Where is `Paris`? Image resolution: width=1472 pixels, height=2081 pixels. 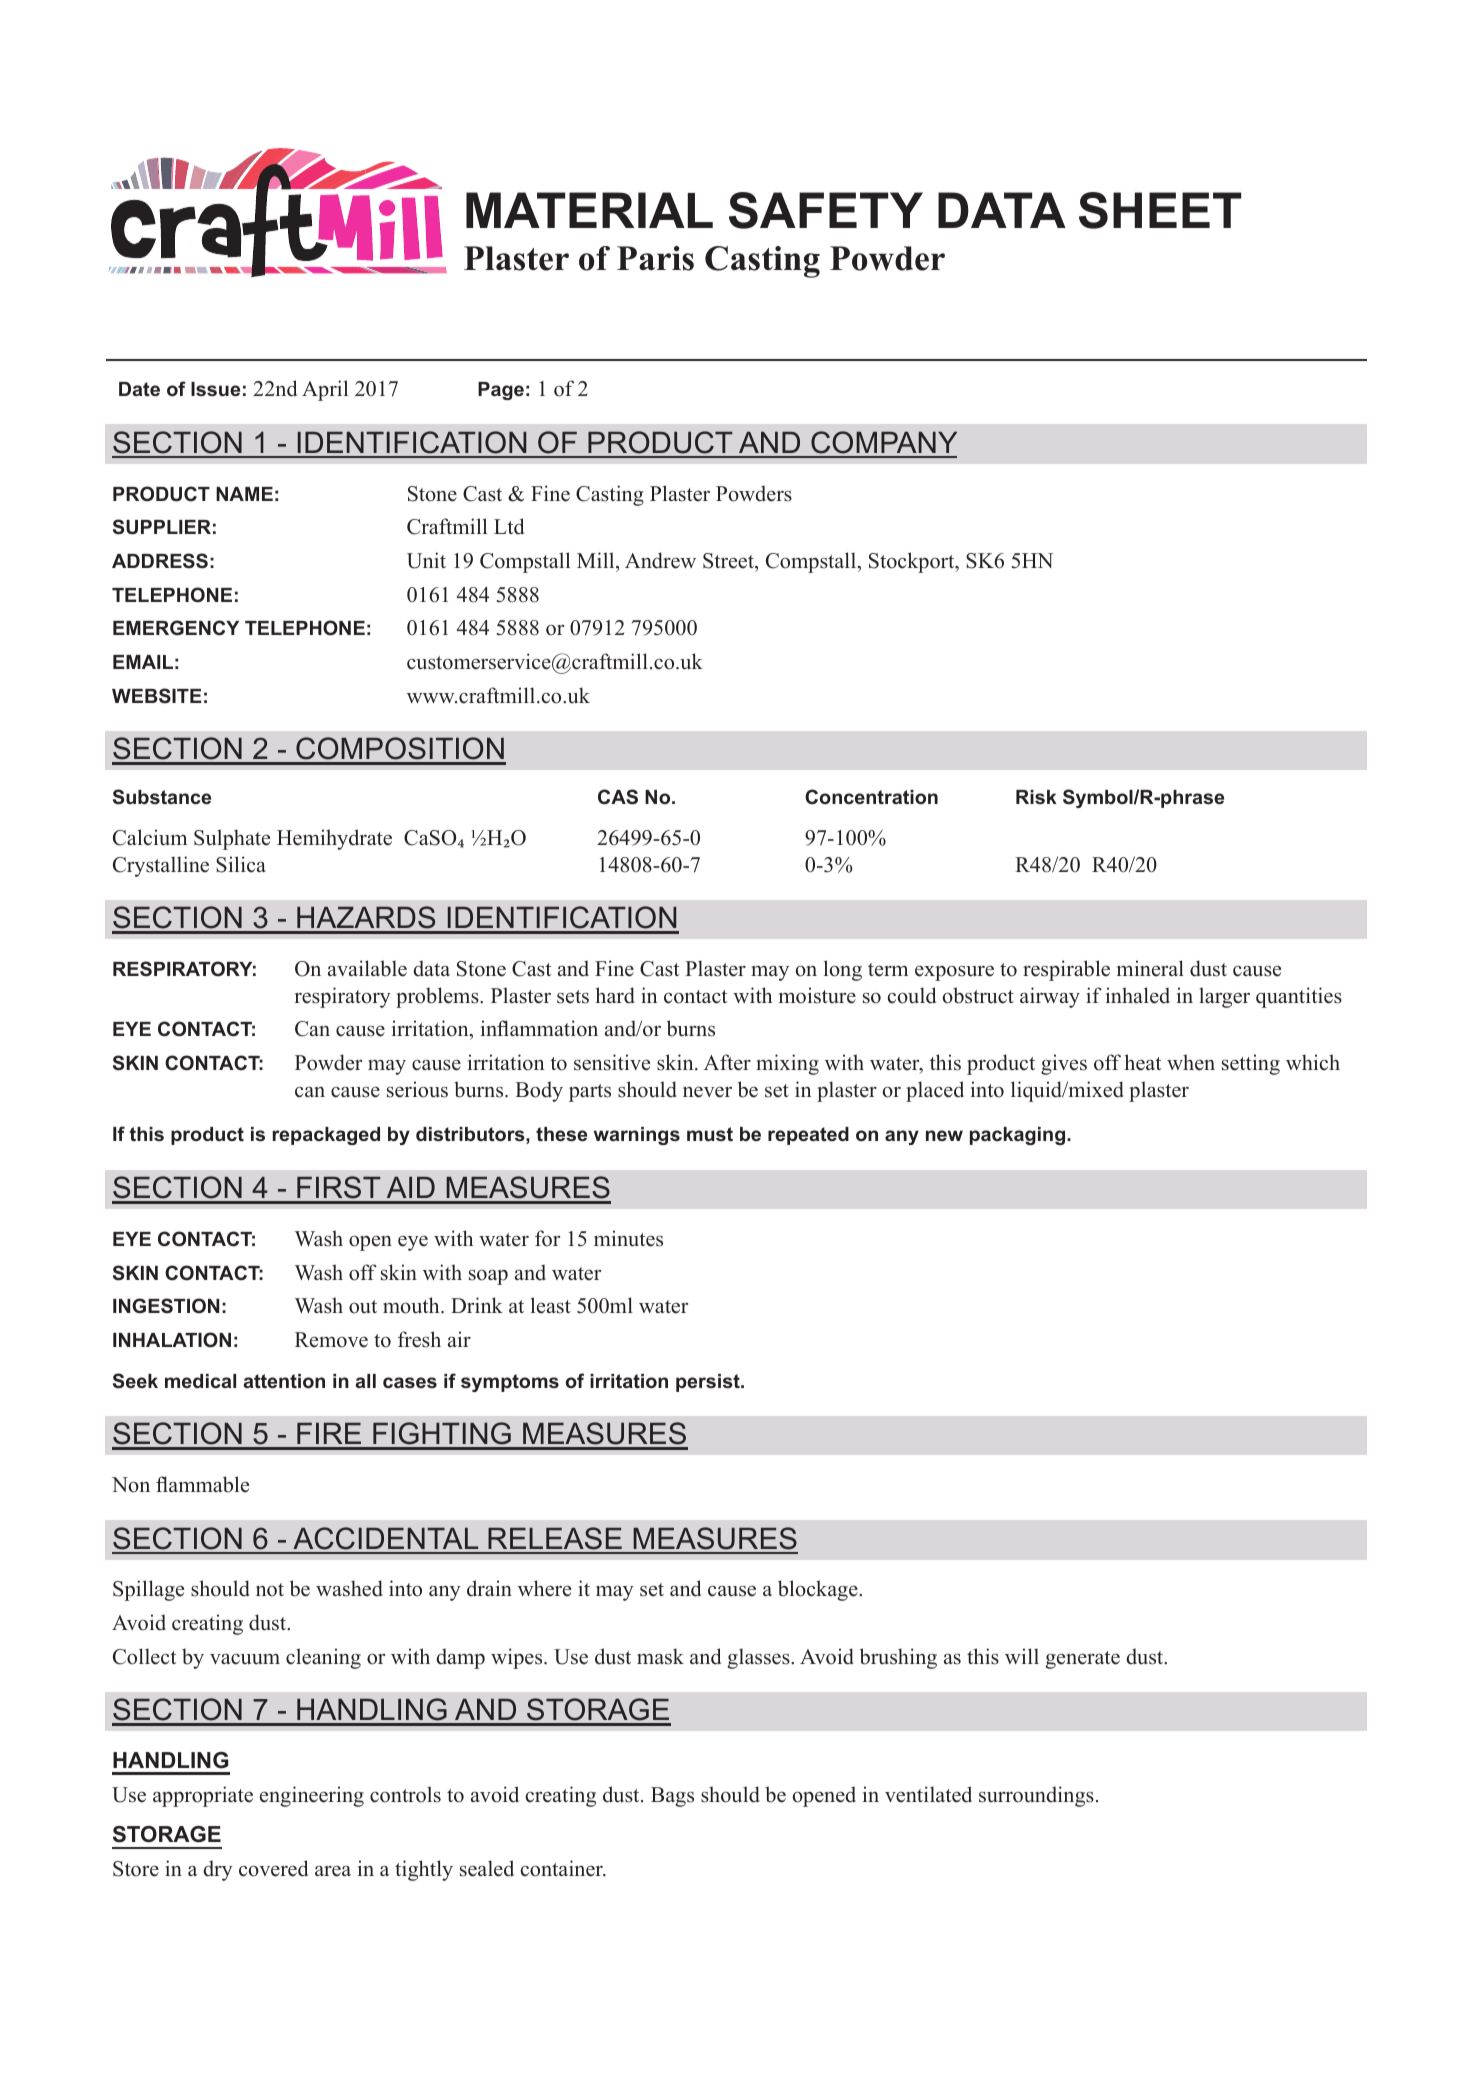 Paris is located at coordinates (655, 258).
